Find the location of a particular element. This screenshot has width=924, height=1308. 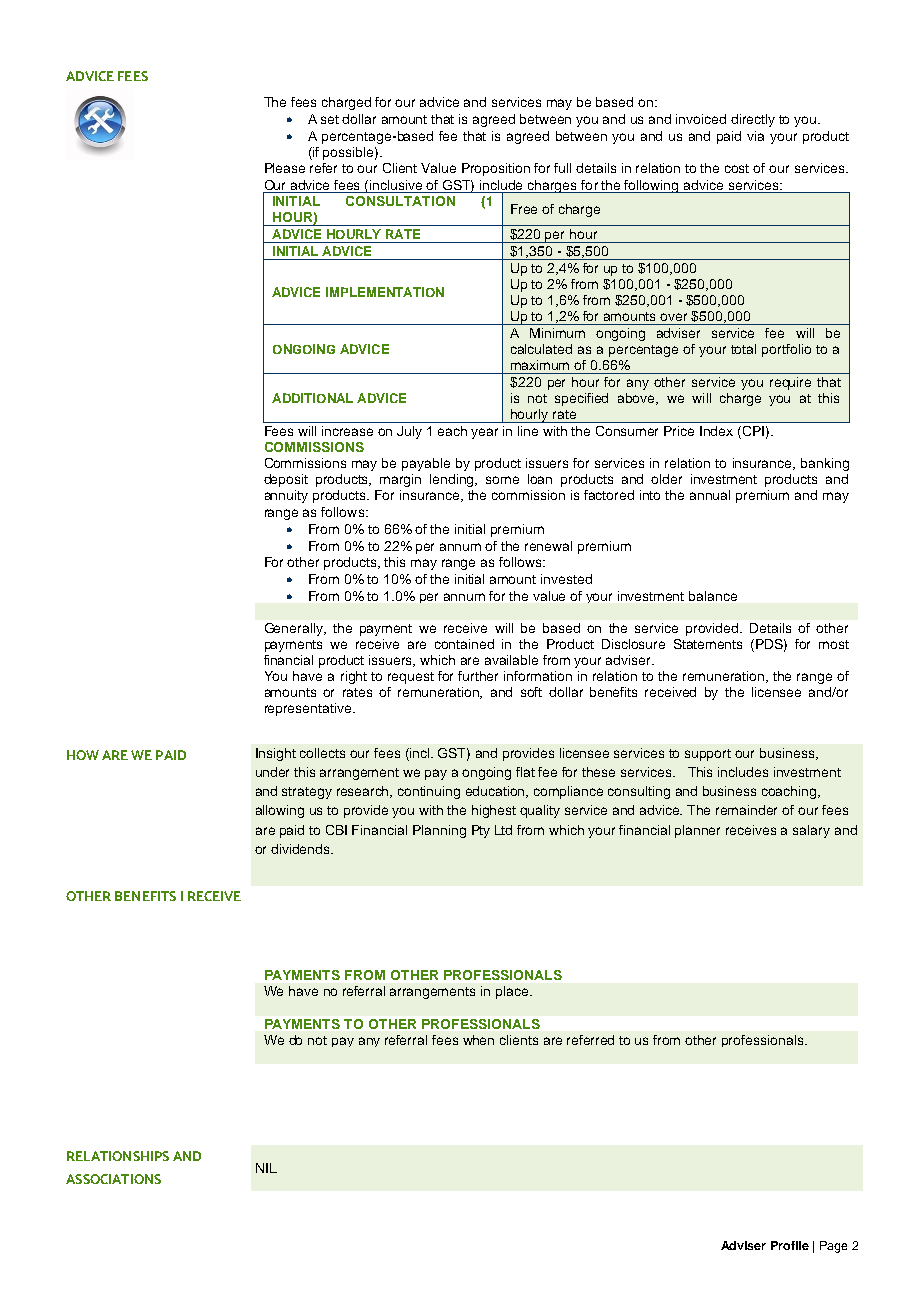

lending is located at coordinates (453, 480).
